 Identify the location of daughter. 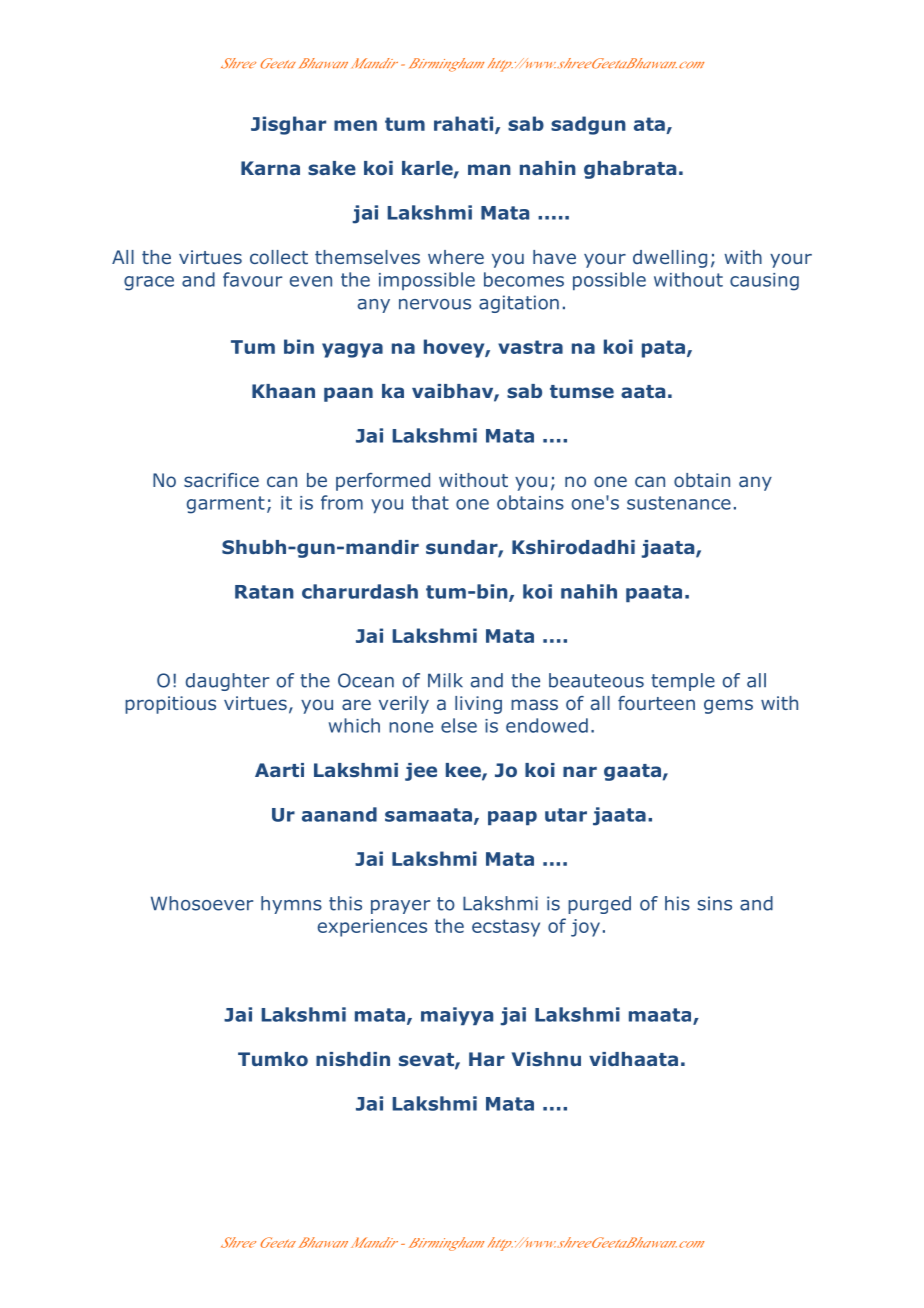
(227, 682).
